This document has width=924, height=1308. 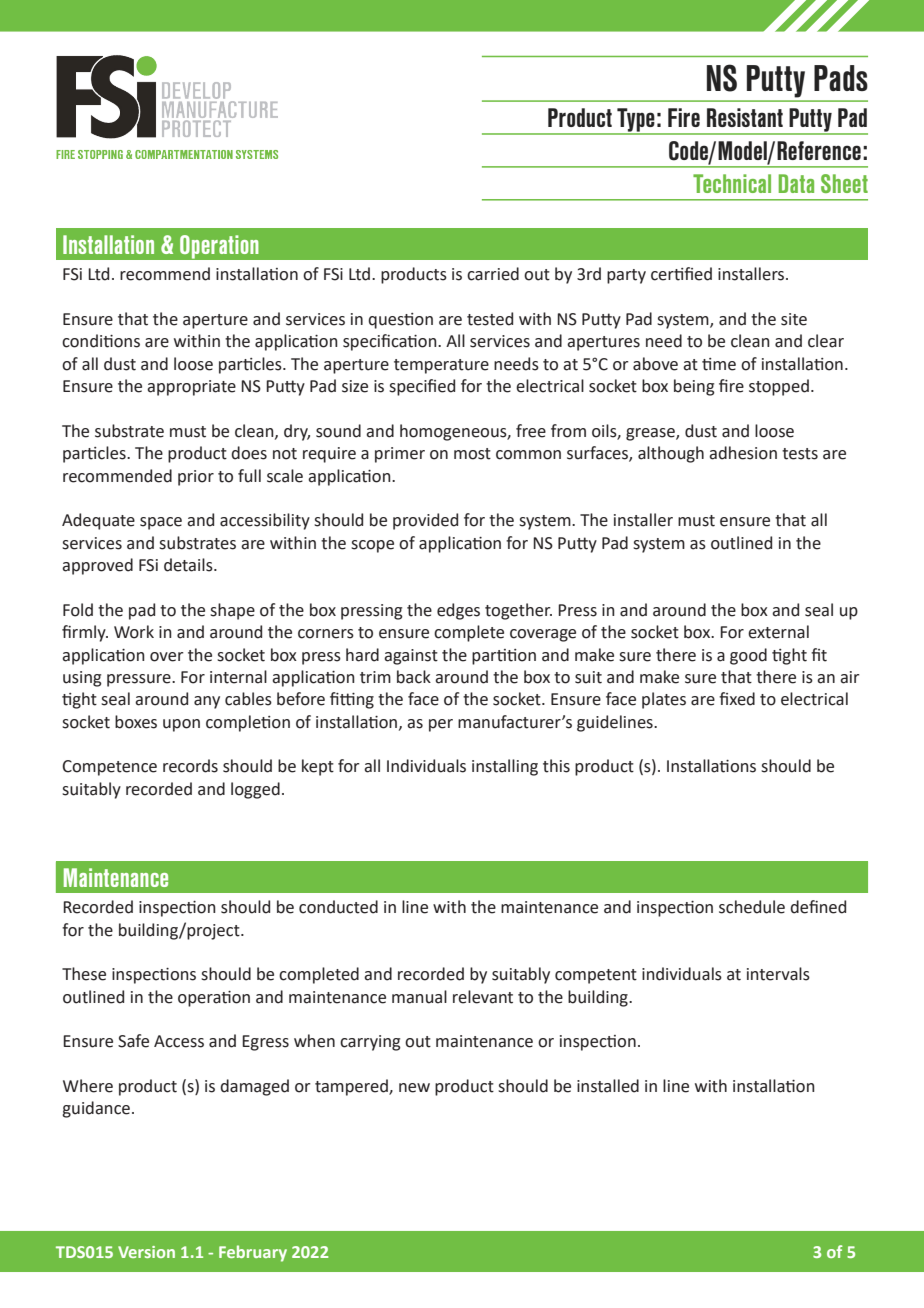 What do you see at coordinates (745, 117) in the document?
I see `Resistant` at bounding box center [745, 117].
